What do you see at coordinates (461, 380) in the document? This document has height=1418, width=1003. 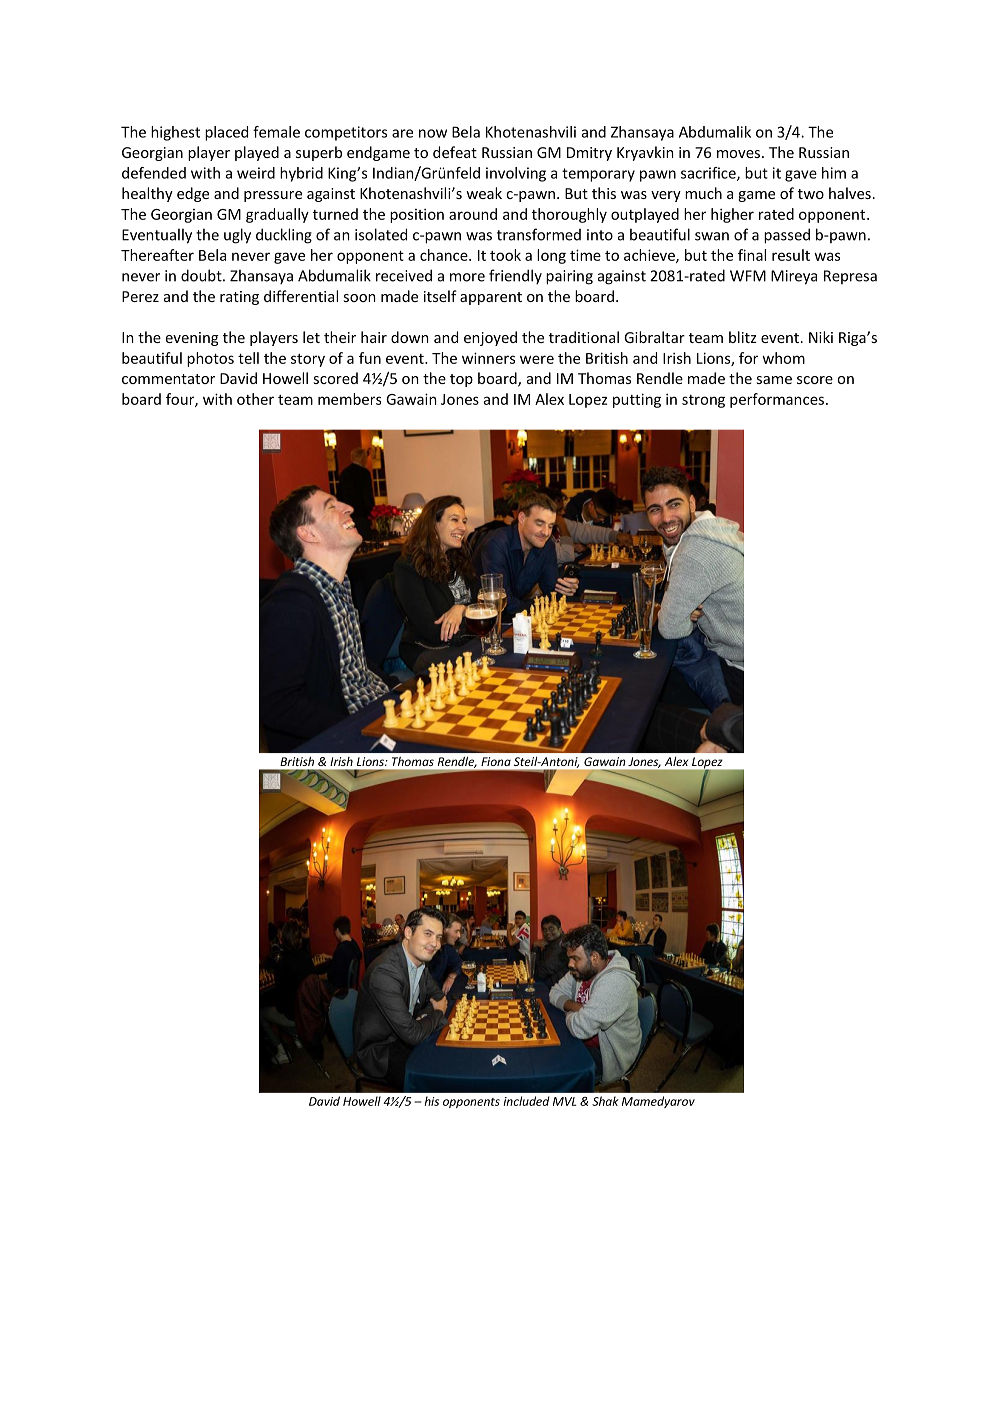 I see `top` at bounding box center [461, 380].
